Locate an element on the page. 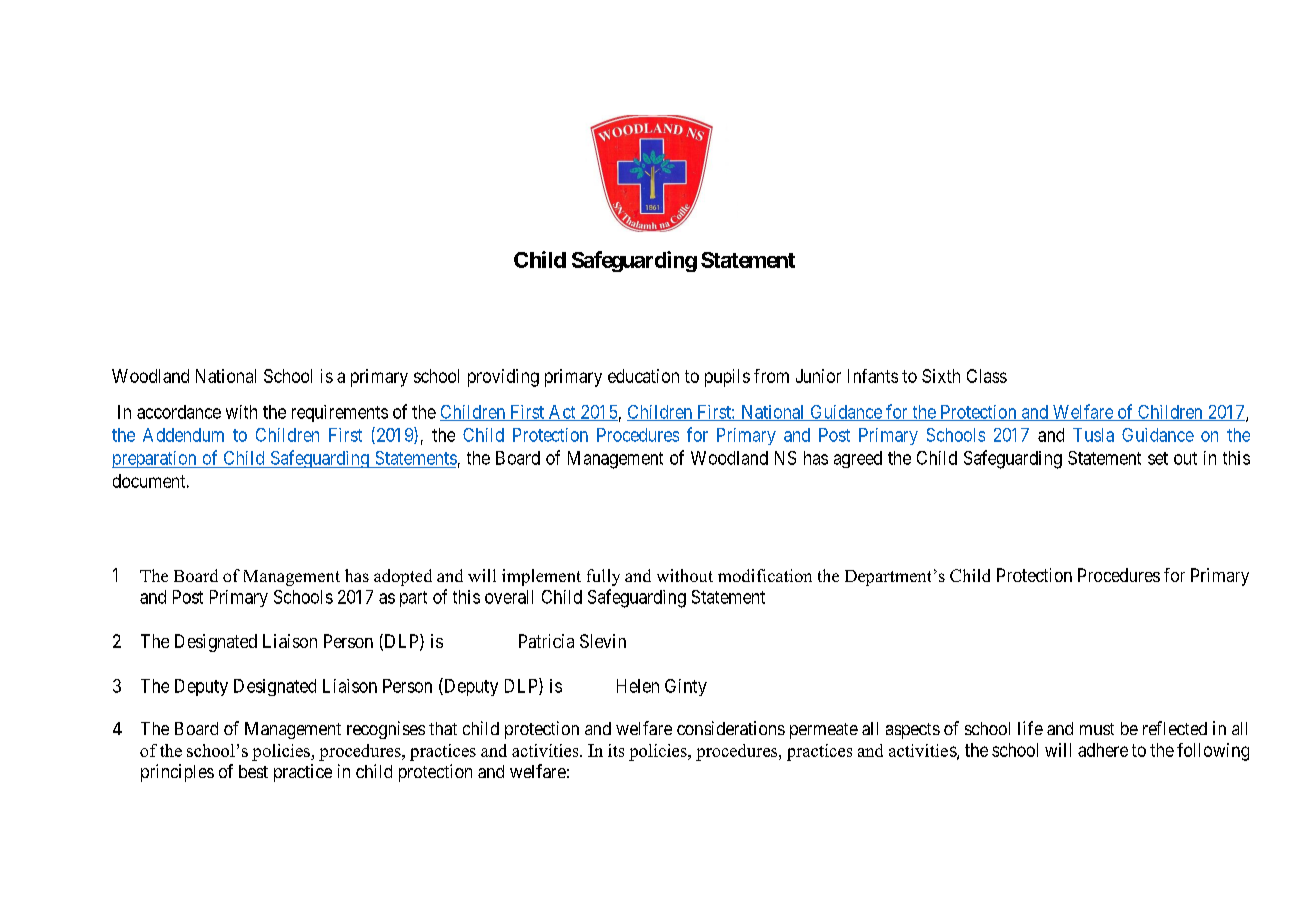  Class is located at coordinates (987, 376).
